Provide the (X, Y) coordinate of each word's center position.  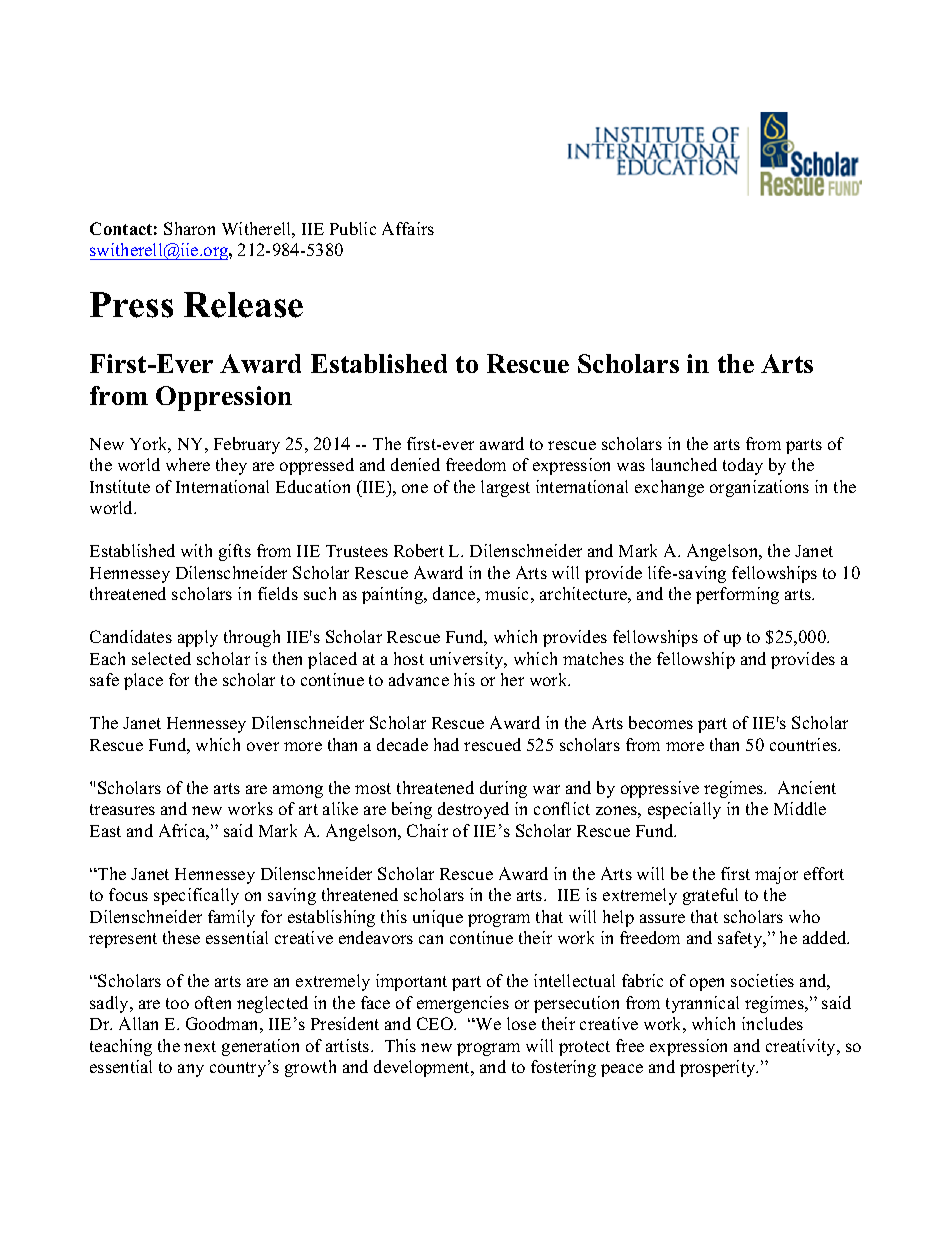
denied (415, 464)
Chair (427, 830)
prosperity (719, 1068)
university (468, 660)
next (200, 1046)
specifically (196, 896)
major (776, 875)
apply (198, 638)
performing (737, 595)
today (743, 466)
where (188, 464)
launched (684, 464)
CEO (436, 1023)
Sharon (189, 228)
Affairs (408, 228)
